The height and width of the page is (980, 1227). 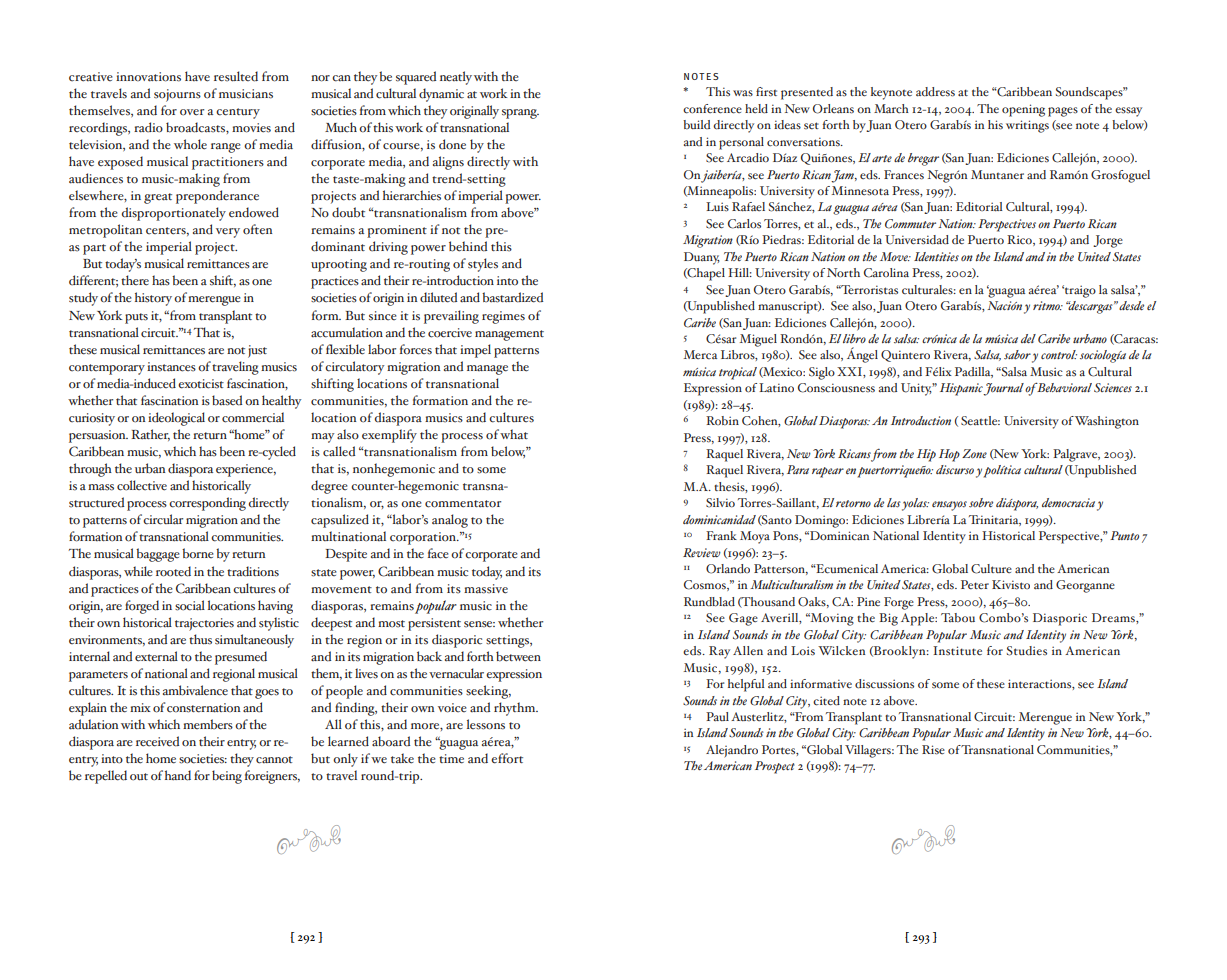 I want to click on Studies, so click(x=1027, y=651).
